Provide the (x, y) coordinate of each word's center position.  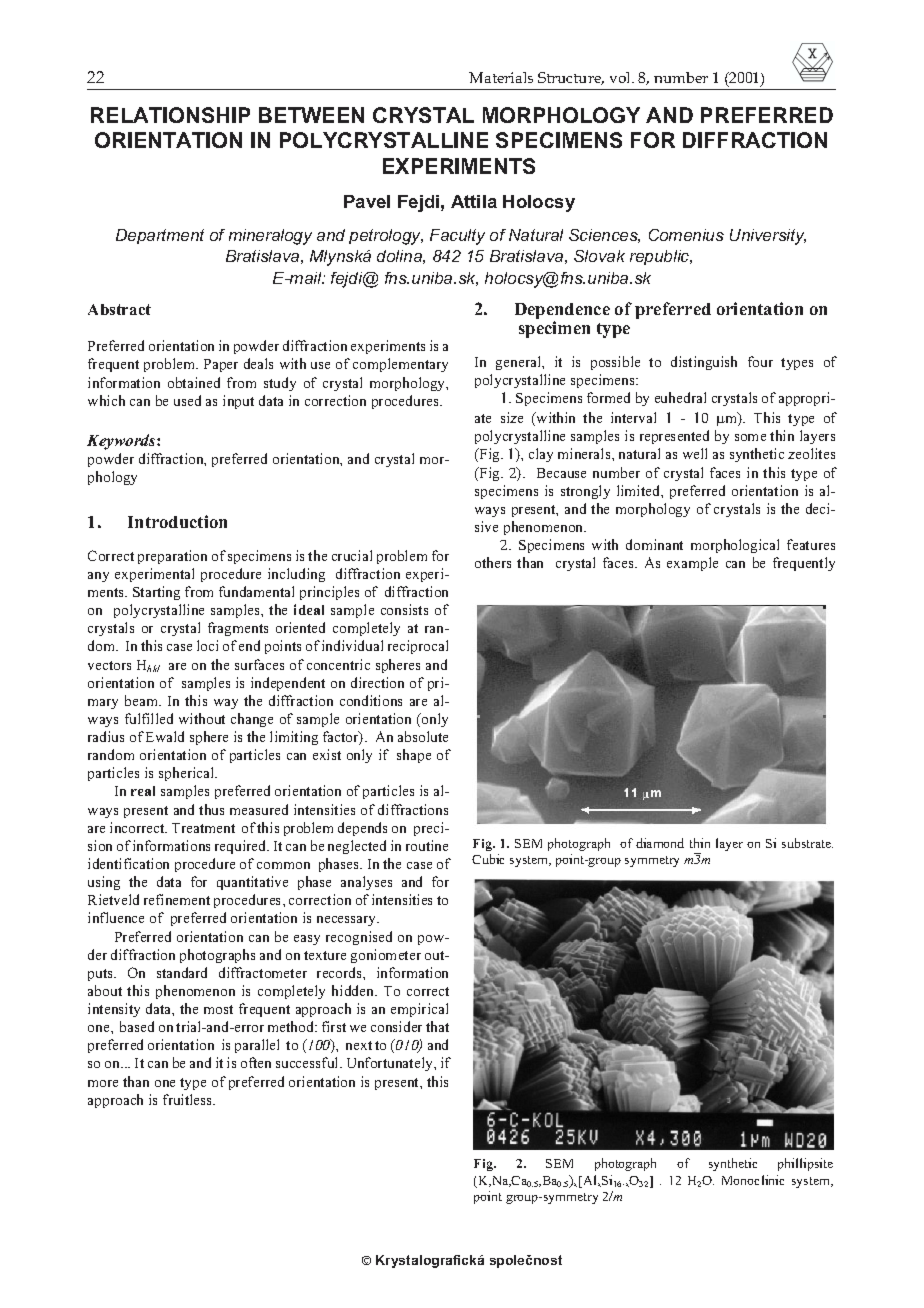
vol (621, 77)
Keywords (122, 442)
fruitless (189, 1099)
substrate (807, 843)
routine (427, 845)
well (695, 453)
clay (541, 455)
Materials (501, 77)
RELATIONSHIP (170, 115)
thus (211, 809)
